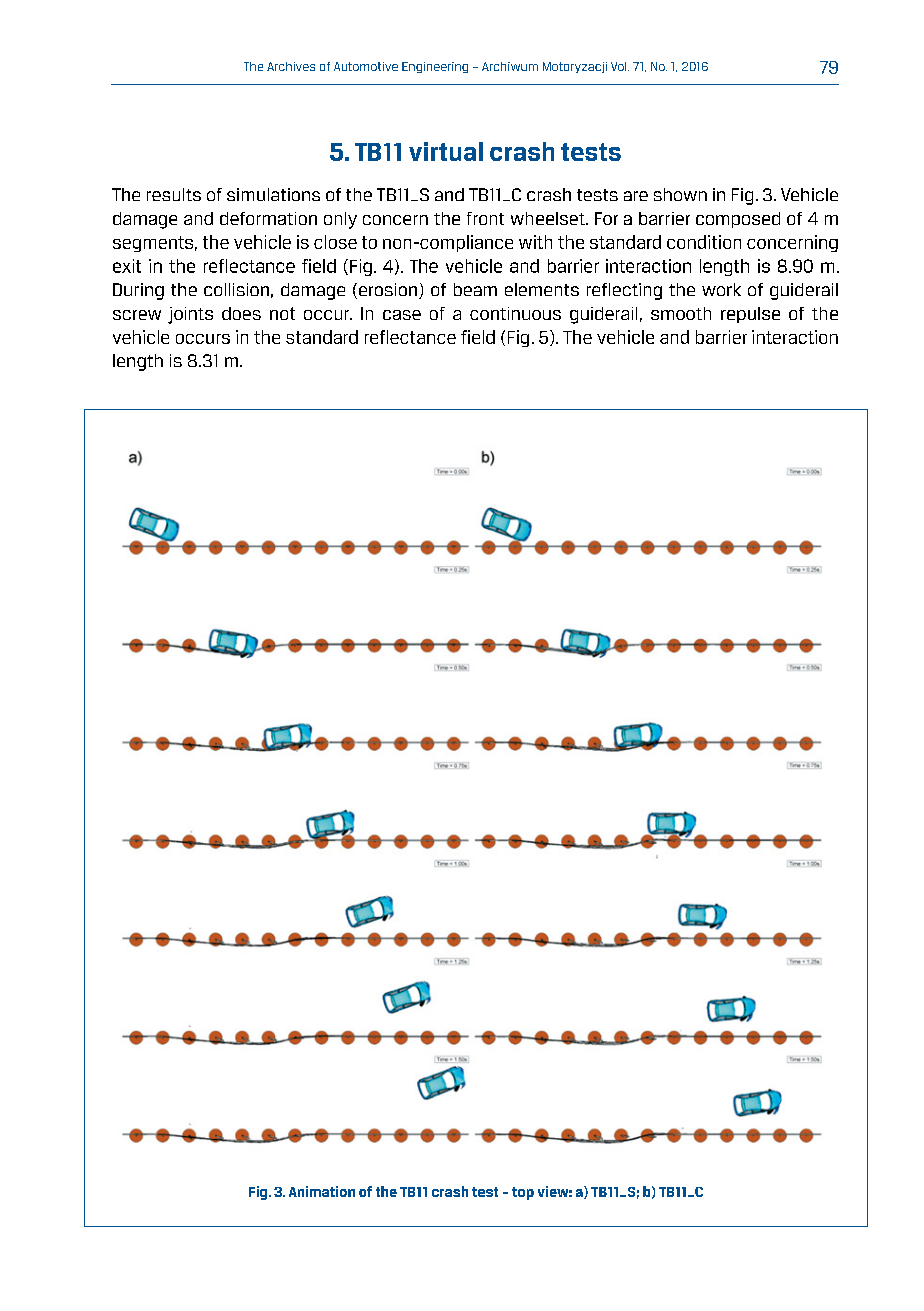  Describe the element at coordinates (402, 315) in the screenshot. I see `case` at that location.
